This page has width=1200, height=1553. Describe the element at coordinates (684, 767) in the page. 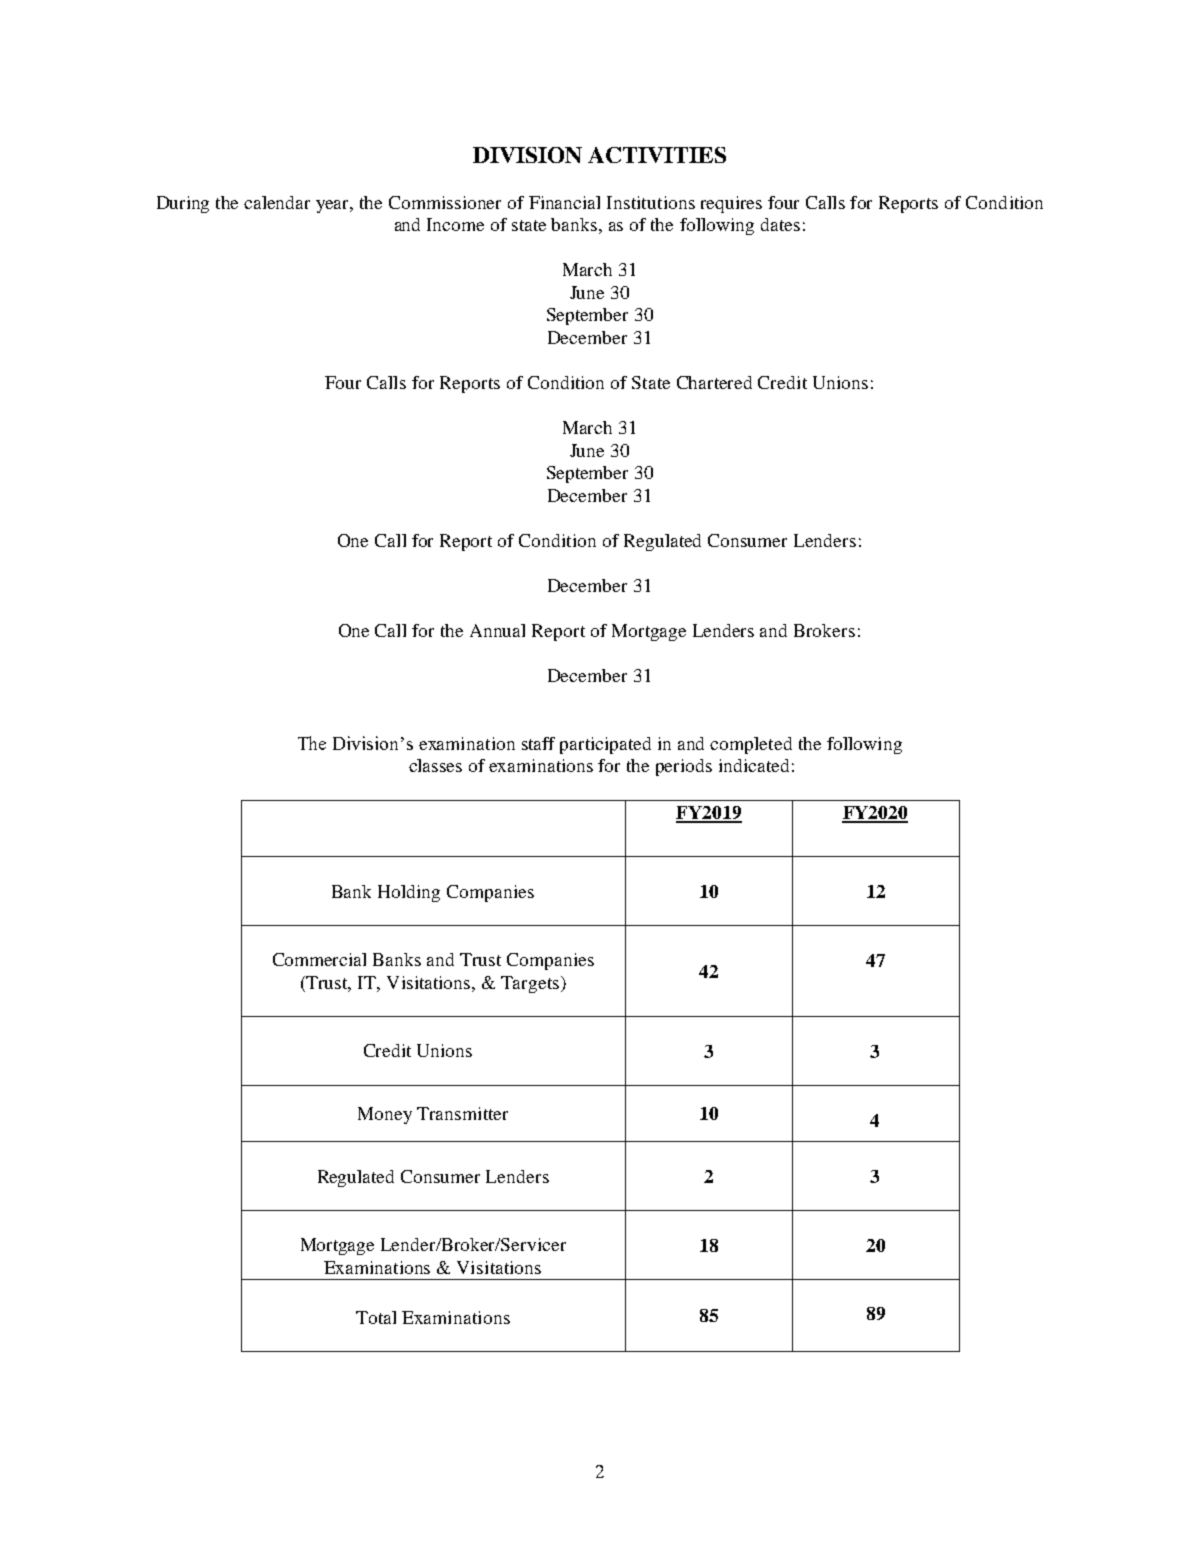

I see `periods` at that location.
